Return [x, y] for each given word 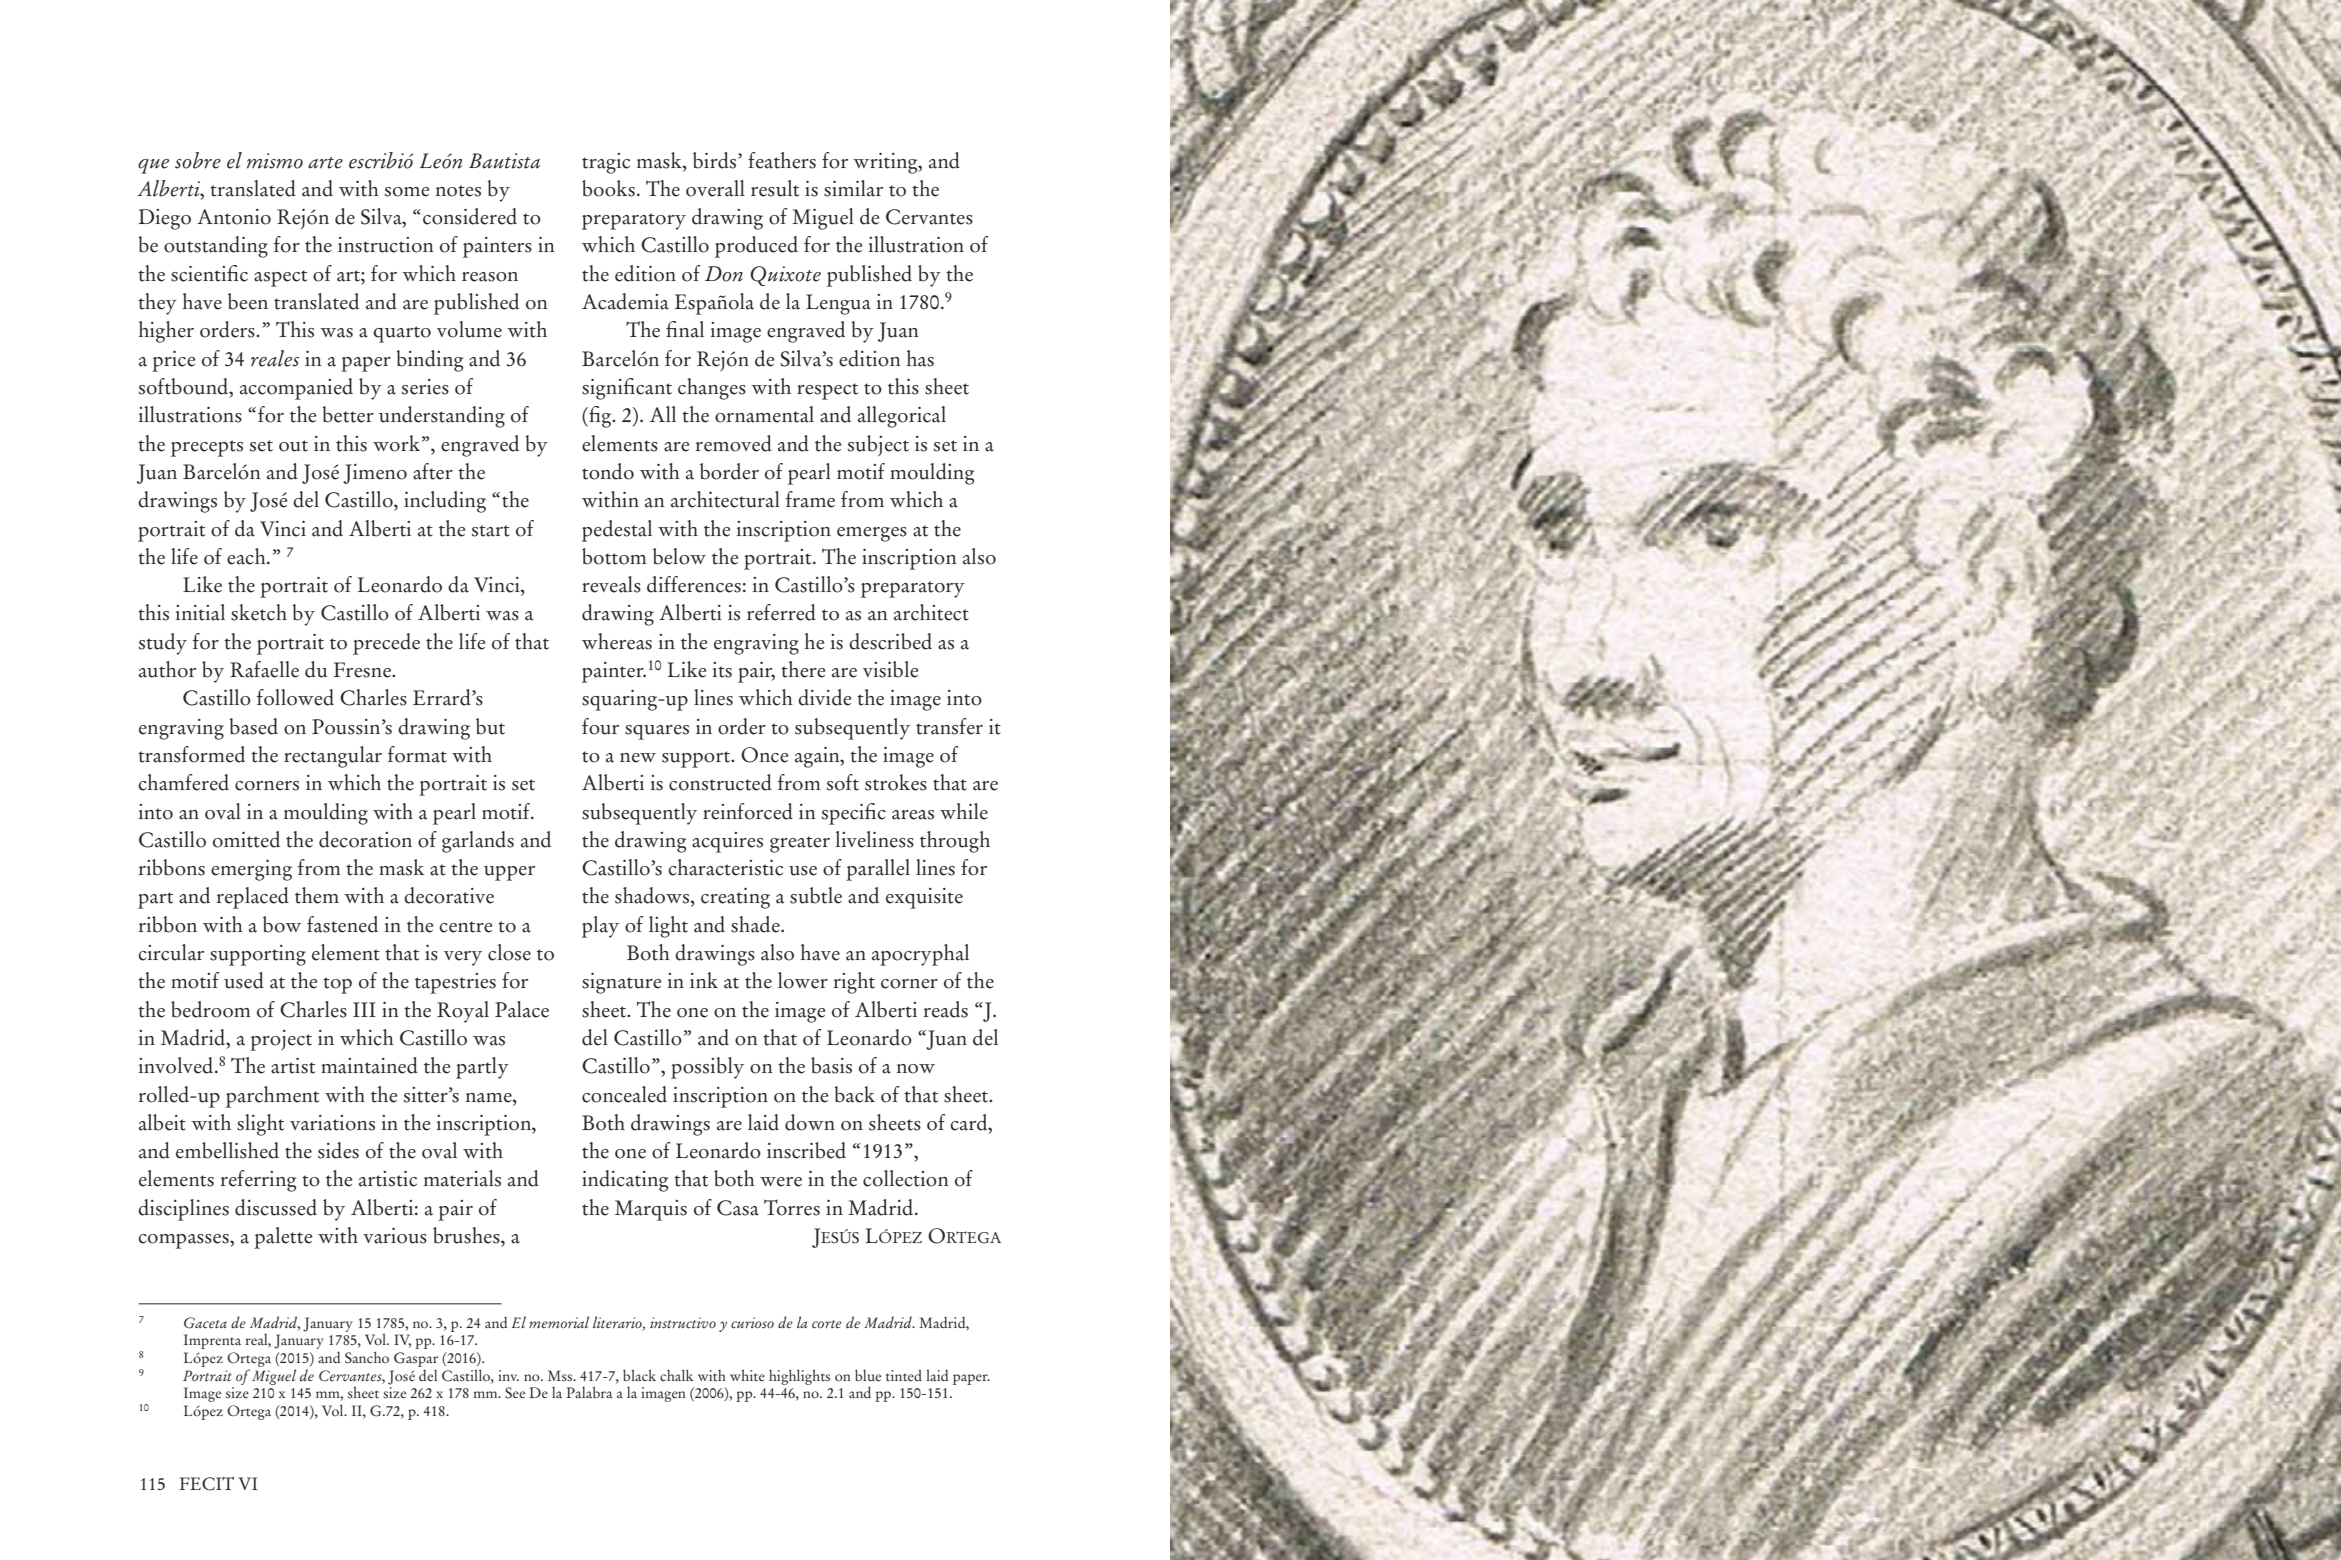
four [600, 726]
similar [853, 188]
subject [878, 446]
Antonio [234, 217]
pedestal [617, 531]
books [608, 188]
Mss [561, 1376]
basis [831, 1065]
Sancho [367, 1357]
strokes [896, 782]
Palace [522, 1009]
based [253, 726]
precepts [207, 448]
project [281, 1040]
